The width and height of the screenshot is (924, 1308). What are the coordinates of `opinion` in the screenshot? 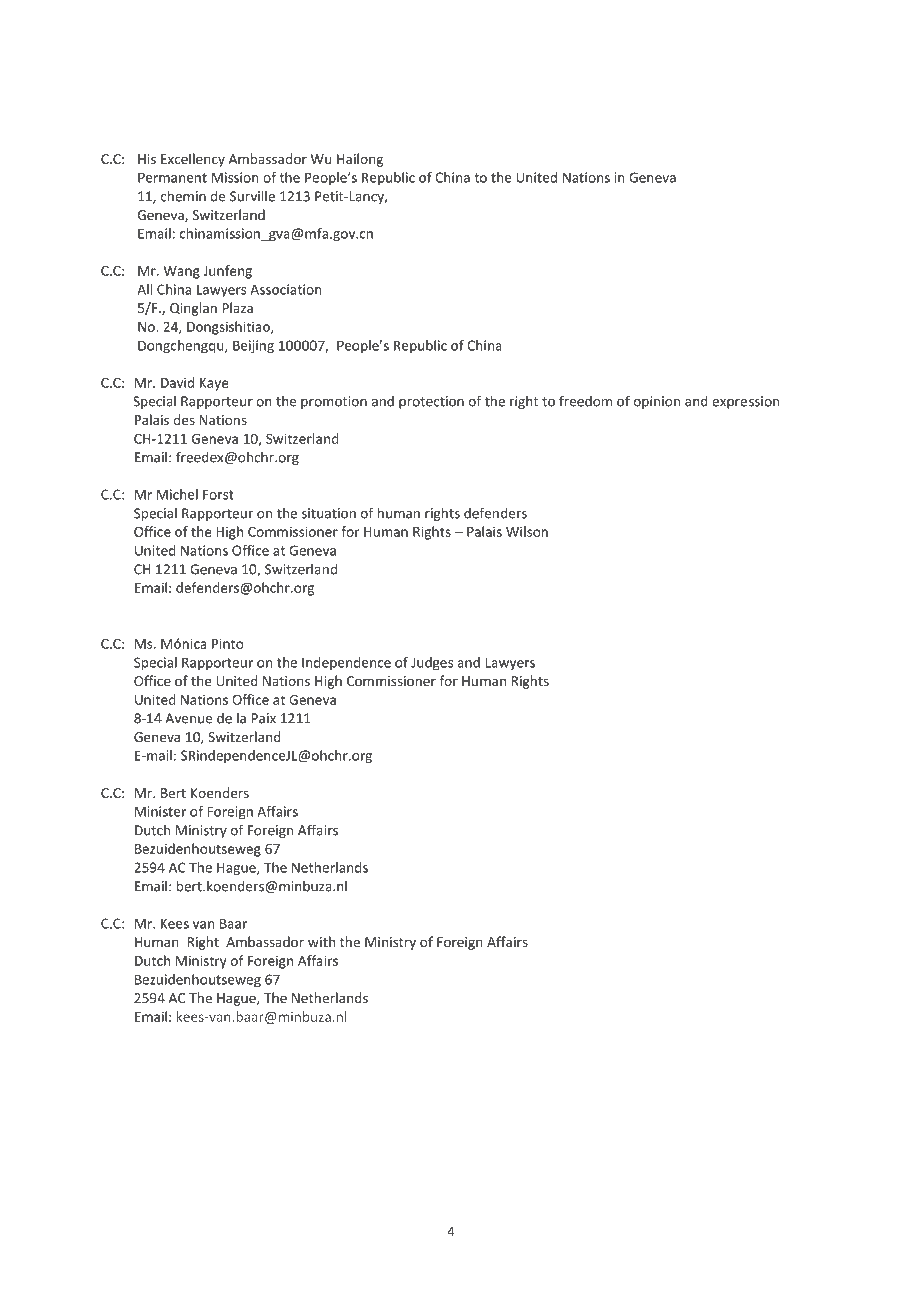 It's located at (657, 402).
